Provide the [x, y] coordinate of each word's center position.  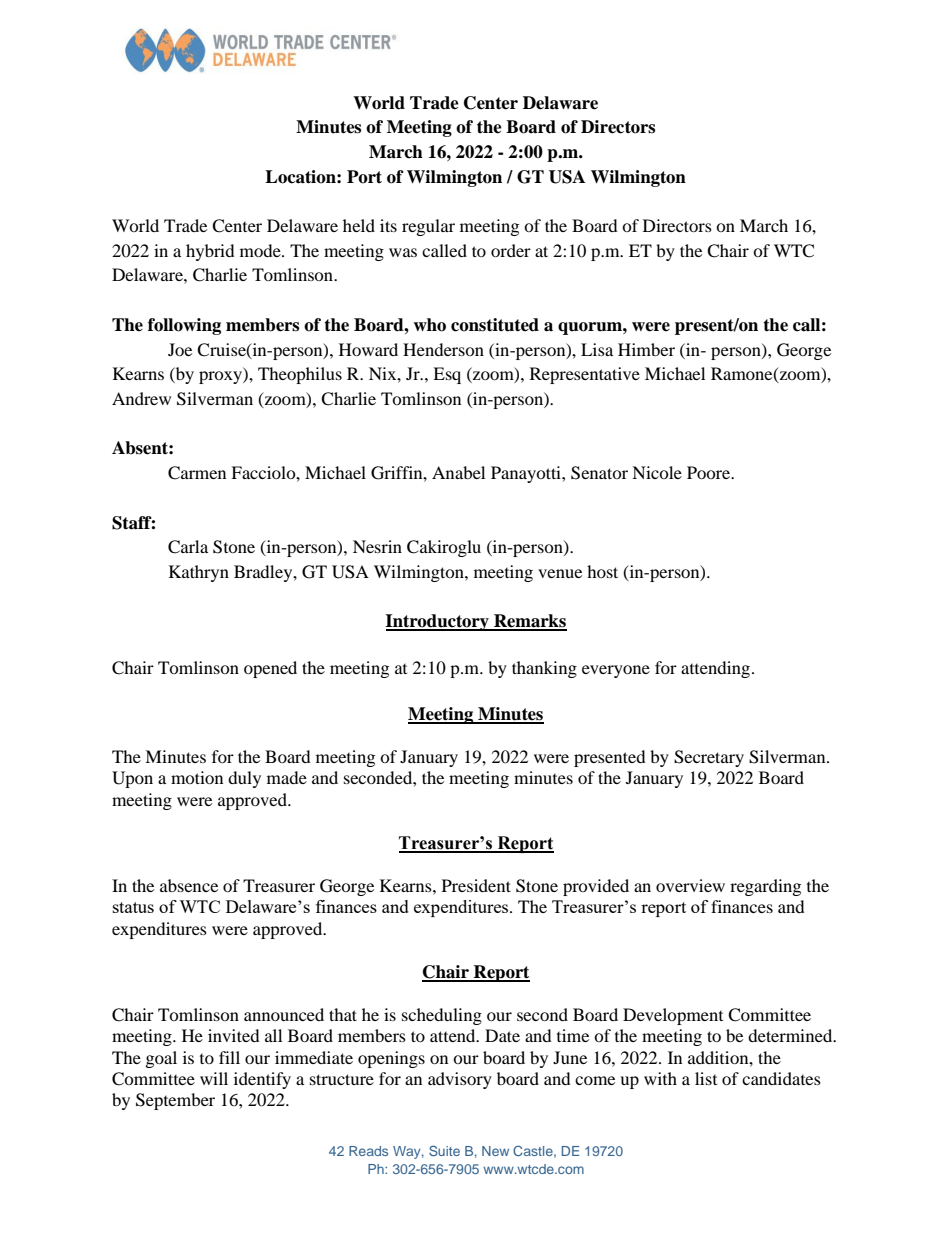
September [175, 1101]
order [511, 250]
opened [270, 669]
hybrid [210, 252]
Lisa [597, 349]
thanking [544, 669]
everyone [616, 671]
